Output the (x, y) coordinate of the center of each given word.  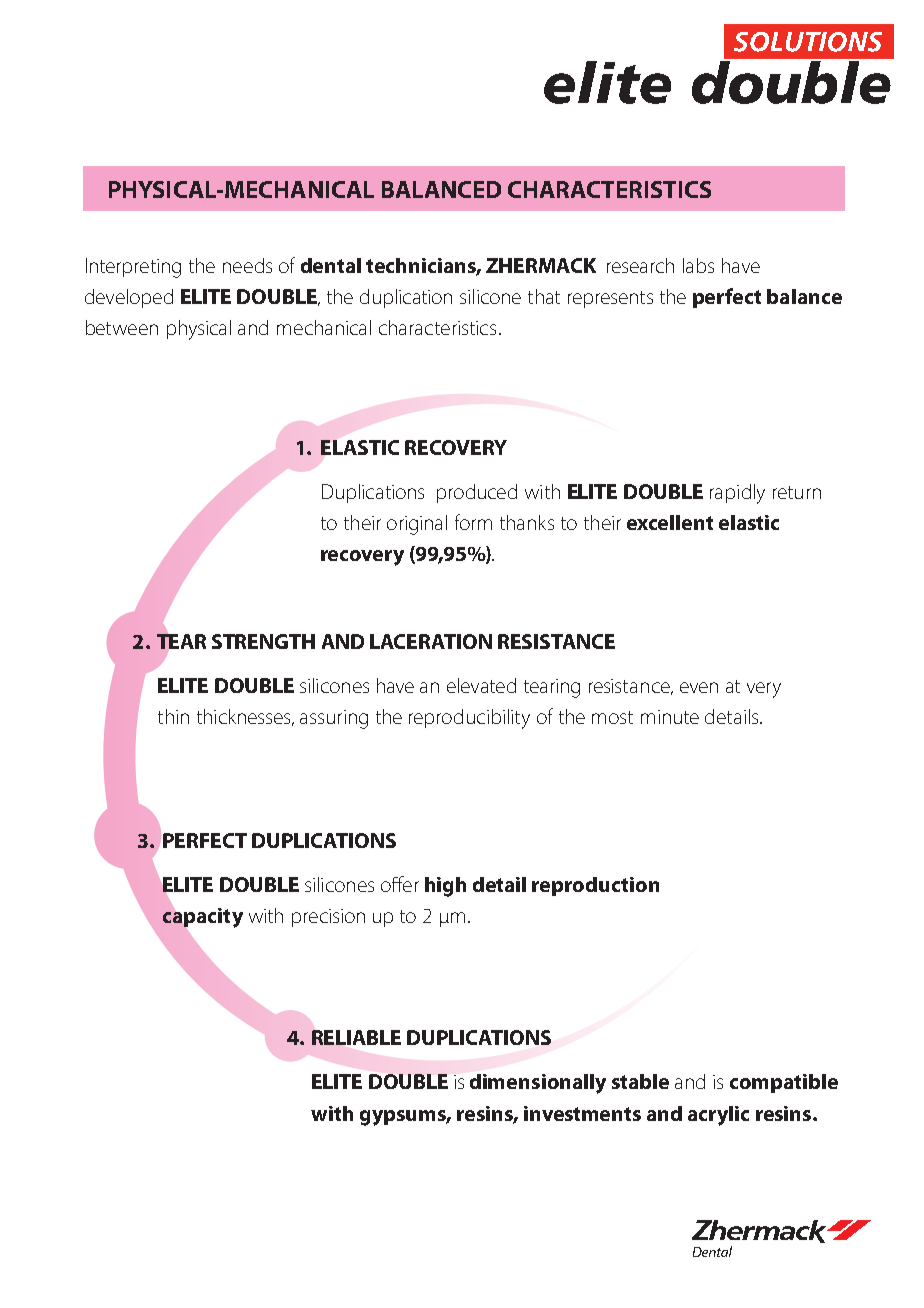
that (544, 296)
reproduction (595, 886)
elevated (481, 685)
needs (247, 265)
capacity (203, 918)
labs (698, 265)
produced (477, 493)
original (417, 525)
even (699, 687)
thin (173, 716)
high (445, 887)
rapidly (737, 494)
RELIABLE (356, 1037)
